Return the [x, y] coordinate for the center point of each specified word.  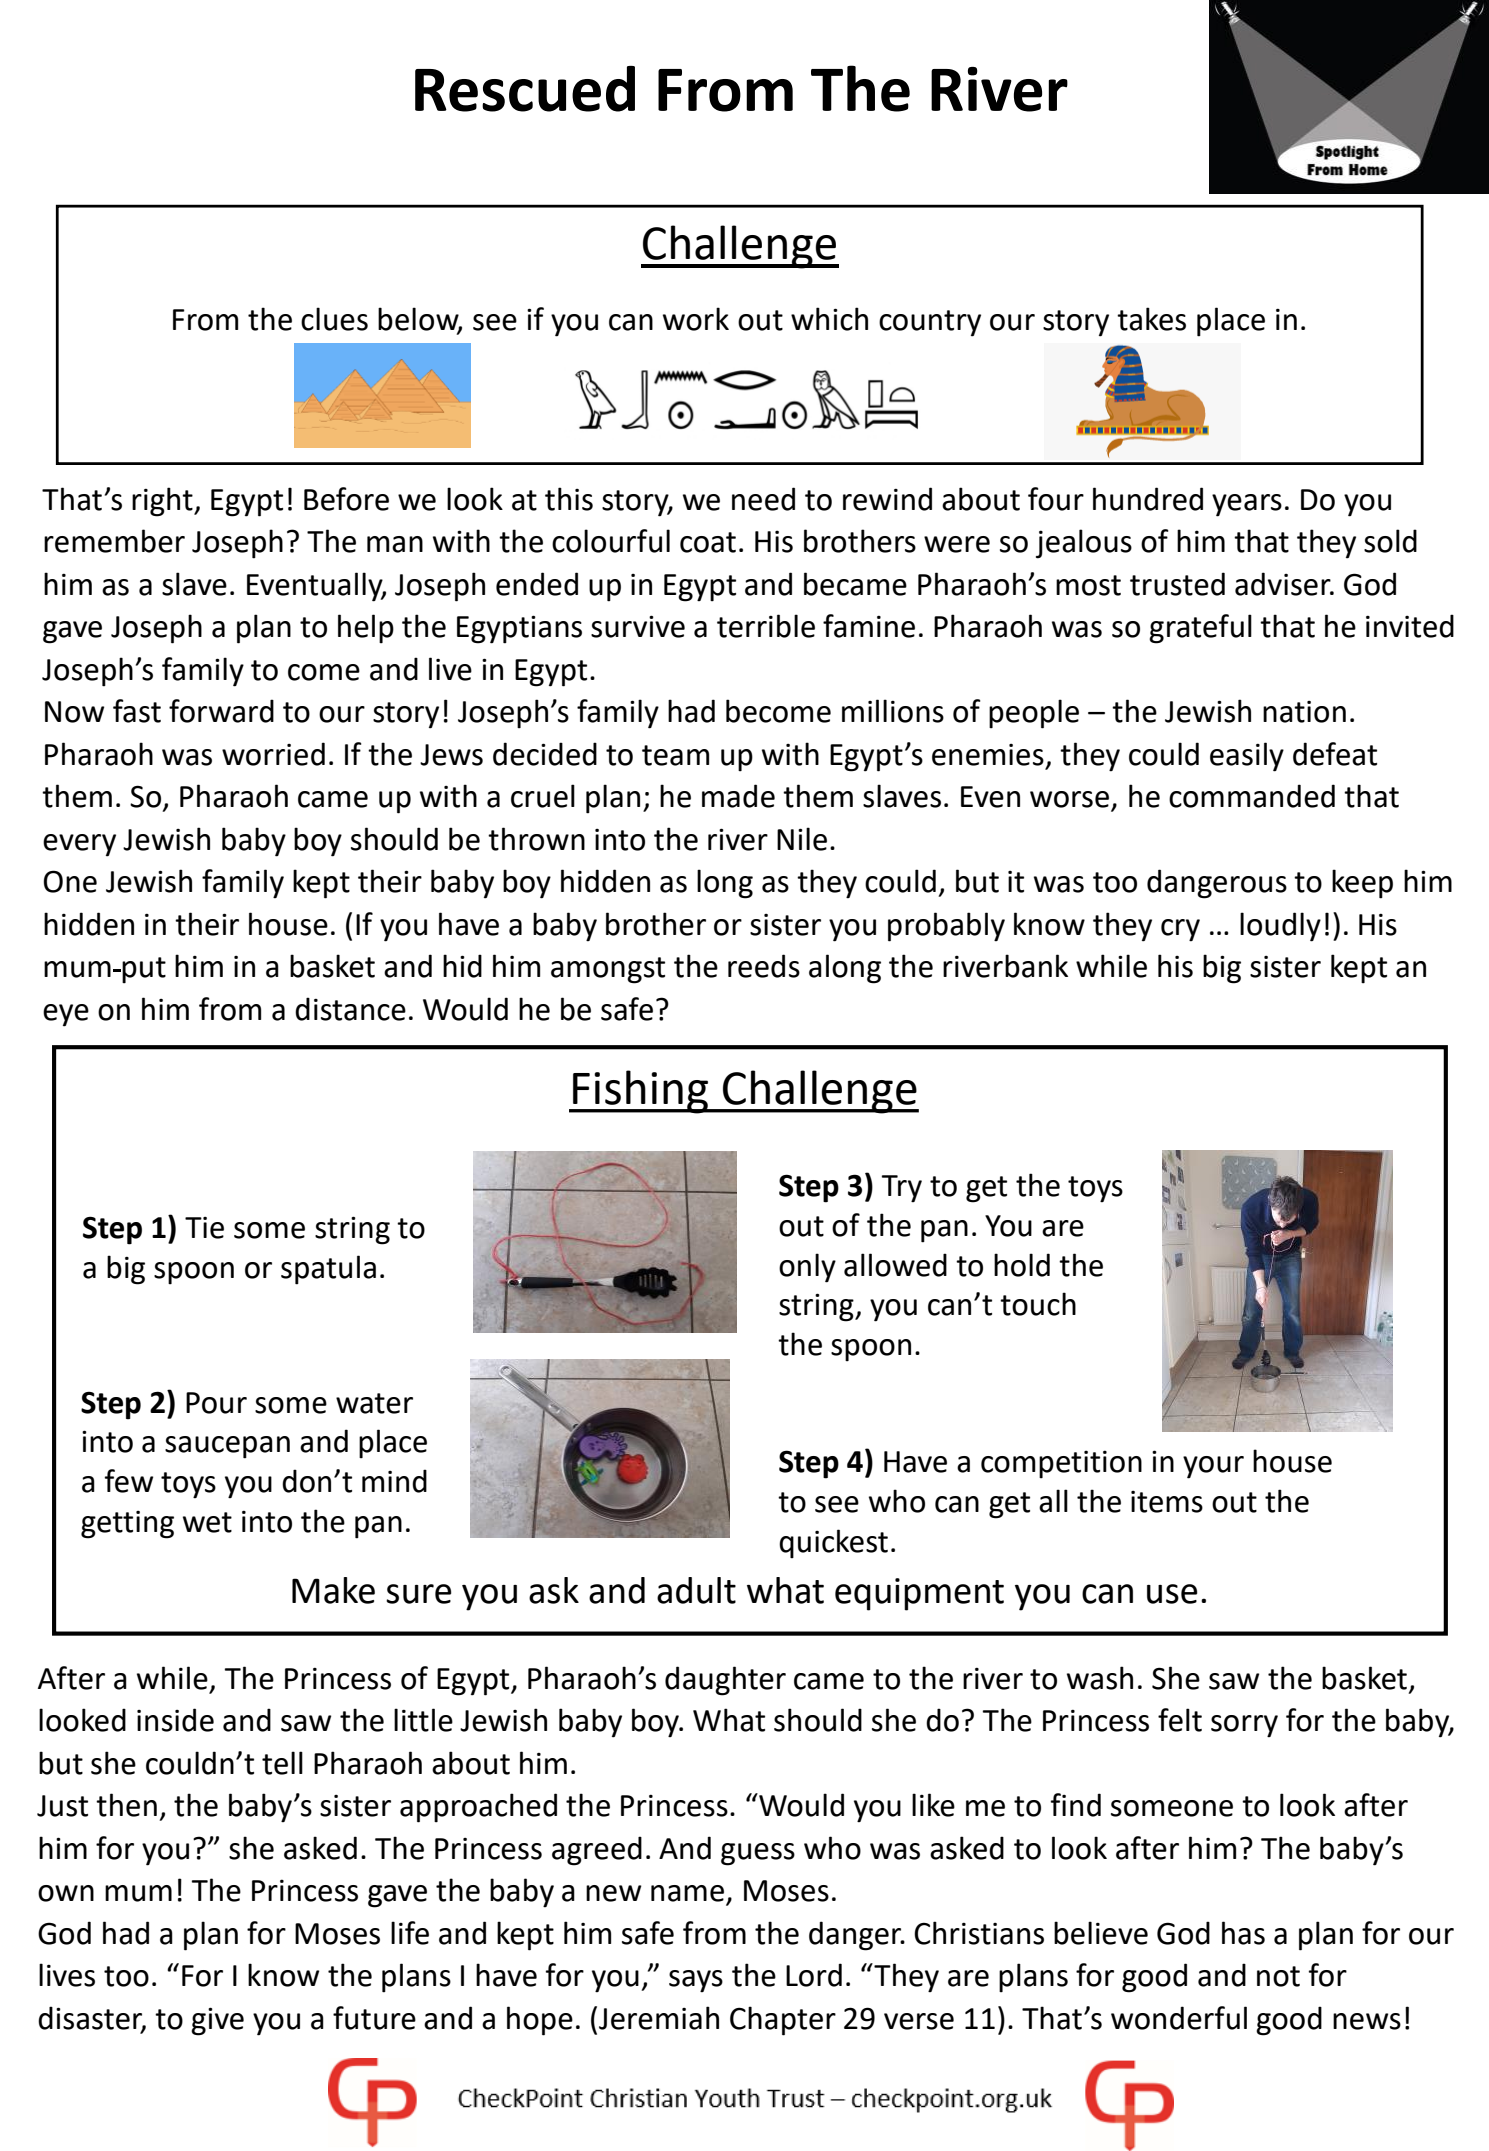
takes [1151, 319]
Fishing [641, 1092]
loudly [1280, 927]
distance [350, 1009]
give [217, 2021]
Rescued [525, 89]
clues [334, 319]
